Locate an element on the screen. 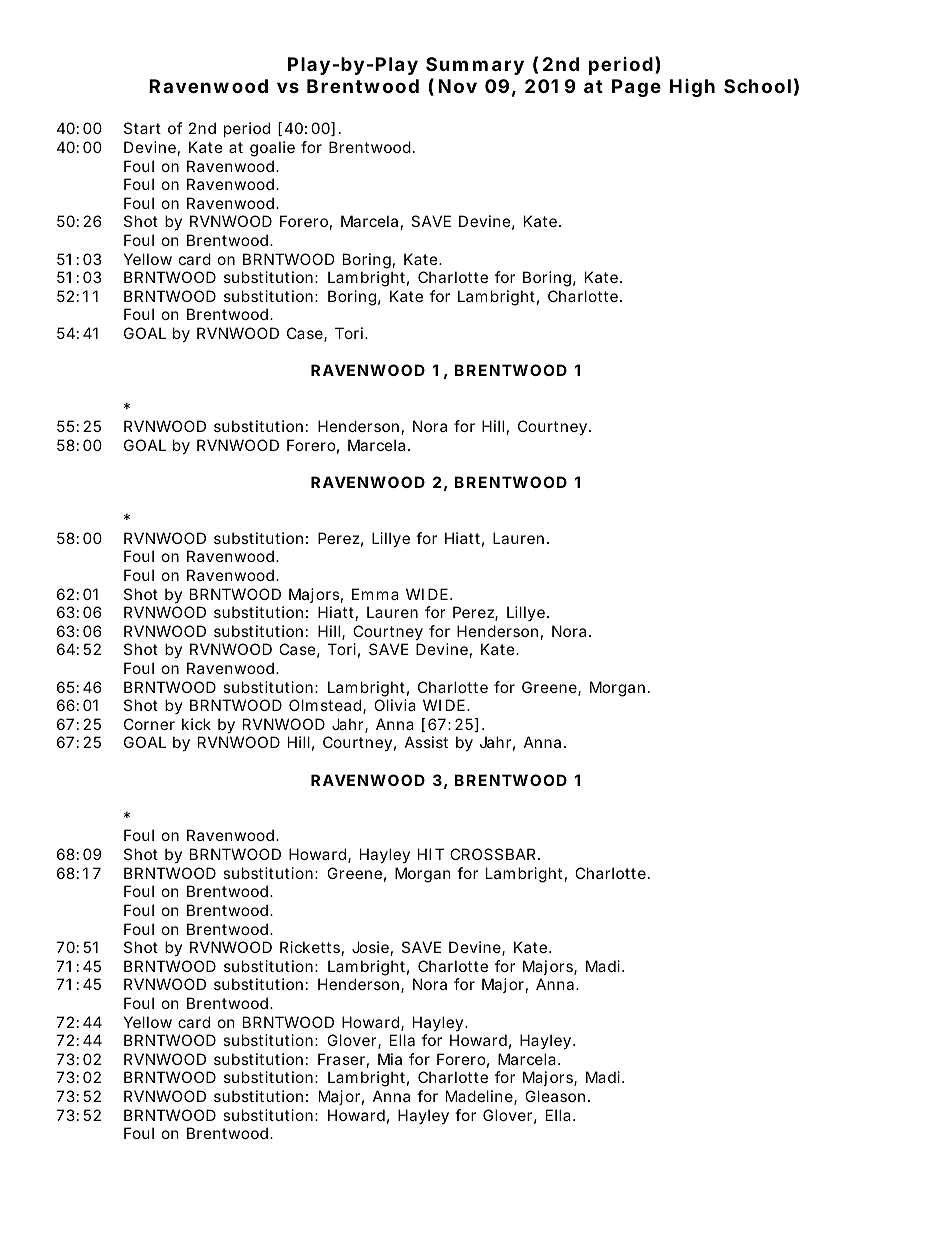 This screenshot has height=1233, width=952. Page is located at coordinates (636, 88).
